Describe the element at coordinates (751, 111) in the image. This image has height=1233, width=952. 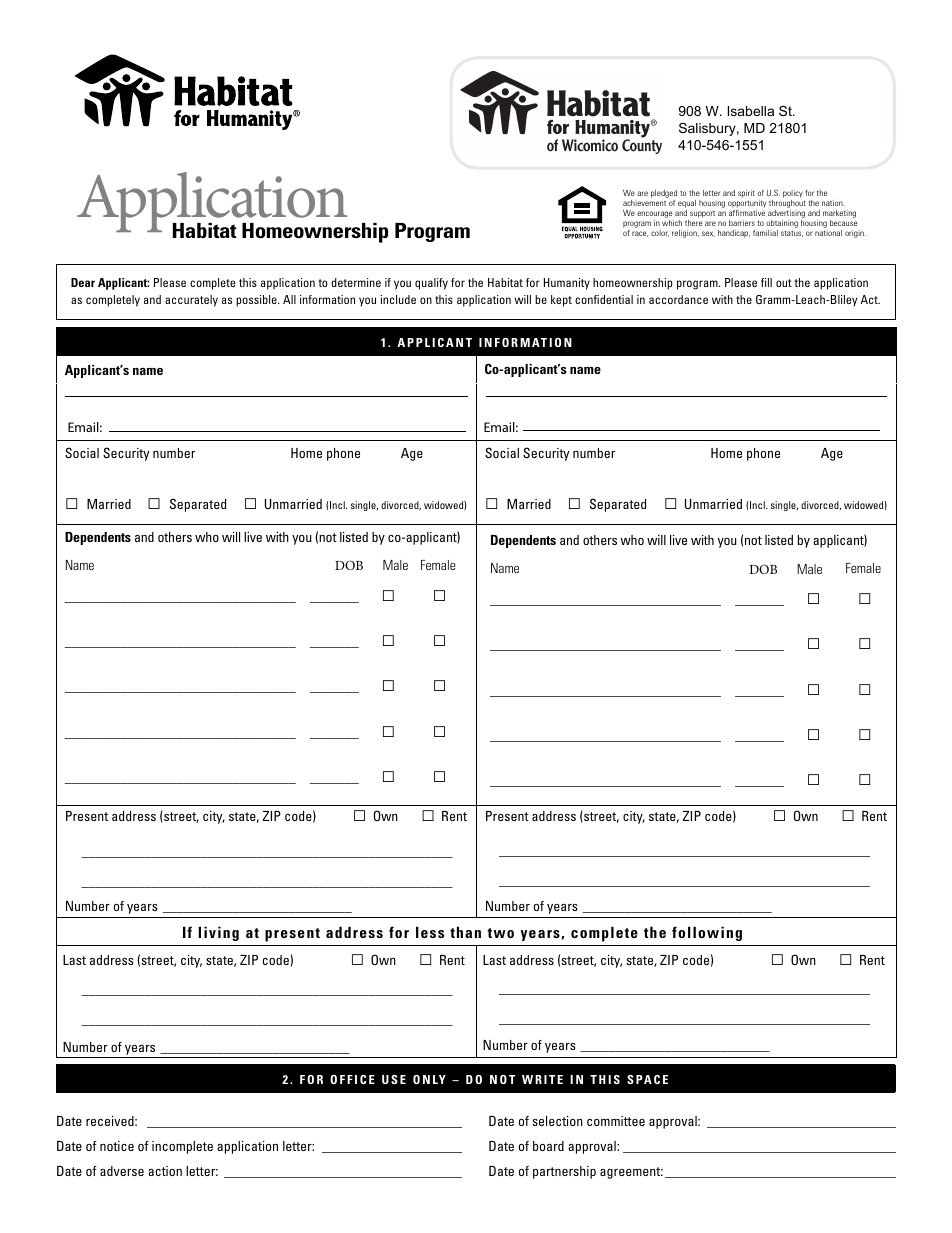
I see `Isabella` at that location.
